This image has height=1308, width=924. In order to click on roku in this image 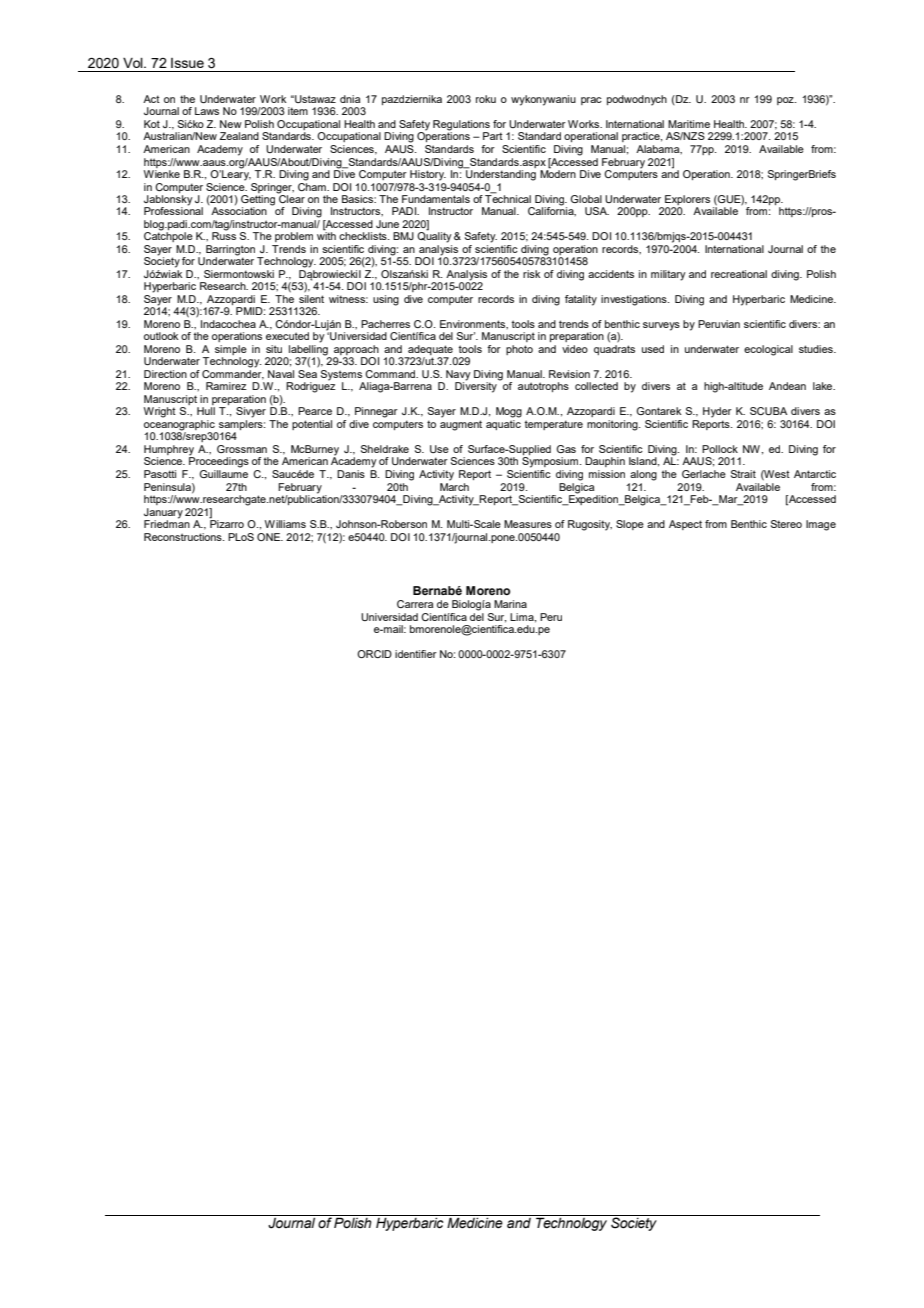, I will do `click(486, 99)`.
